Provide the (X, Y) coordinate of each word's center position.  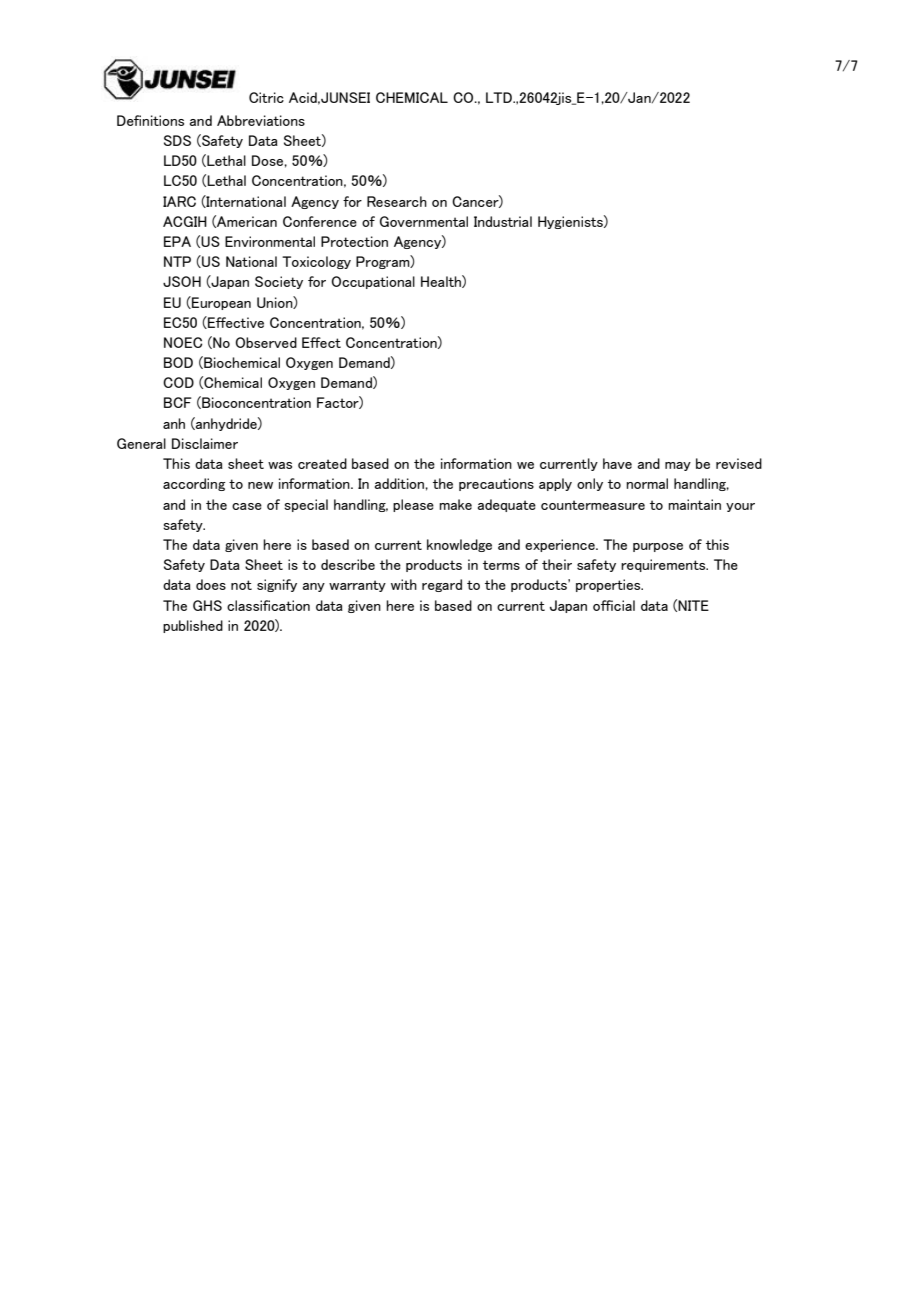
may (678, 466)
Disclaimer (205, 443)
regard (442, 585)
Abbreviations (261, 120)
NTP (177, 261)
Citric (266, 97)
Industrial (503, 221)
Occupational (373, 282)
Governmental (424, 221)
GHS (207, 605)
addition (400, 483)
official (614, 605)
